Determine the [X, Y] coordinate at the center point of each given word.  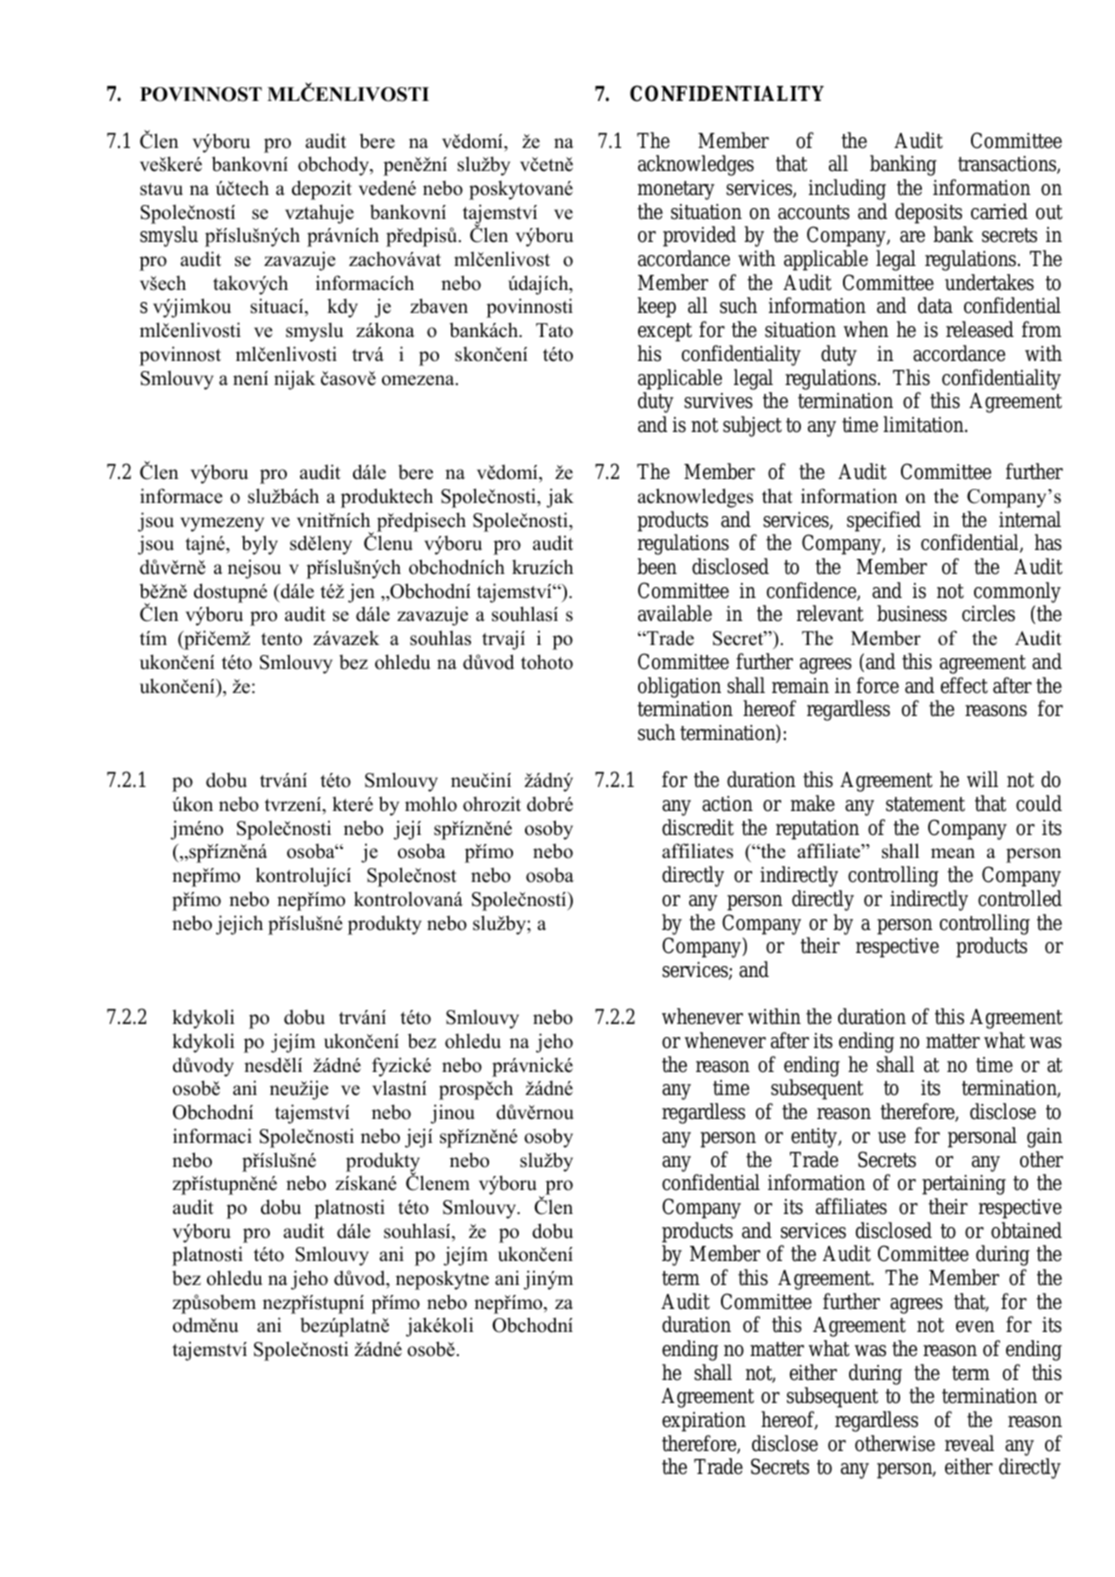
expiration [704, 1422]
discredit [698, 827]
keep [657, 307]
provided [699, 236]
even [975, 1327]
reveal [969, 1443]
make [813, 803]
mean [953, 853]
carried [999, 211]
